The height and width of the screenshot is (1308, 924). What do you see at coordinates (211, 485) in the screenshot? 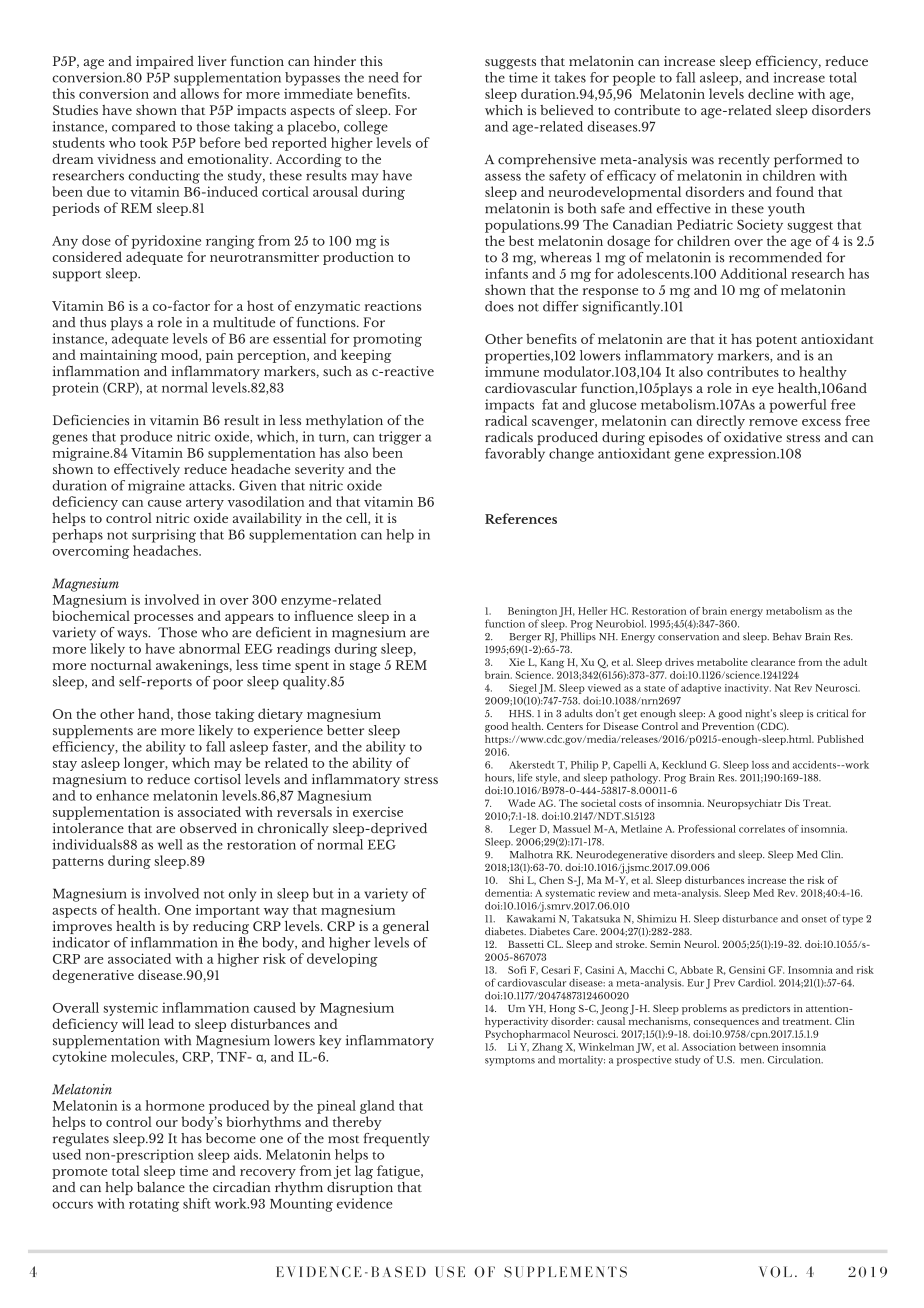
I see `attacks` at bounding box center [211, 485].
